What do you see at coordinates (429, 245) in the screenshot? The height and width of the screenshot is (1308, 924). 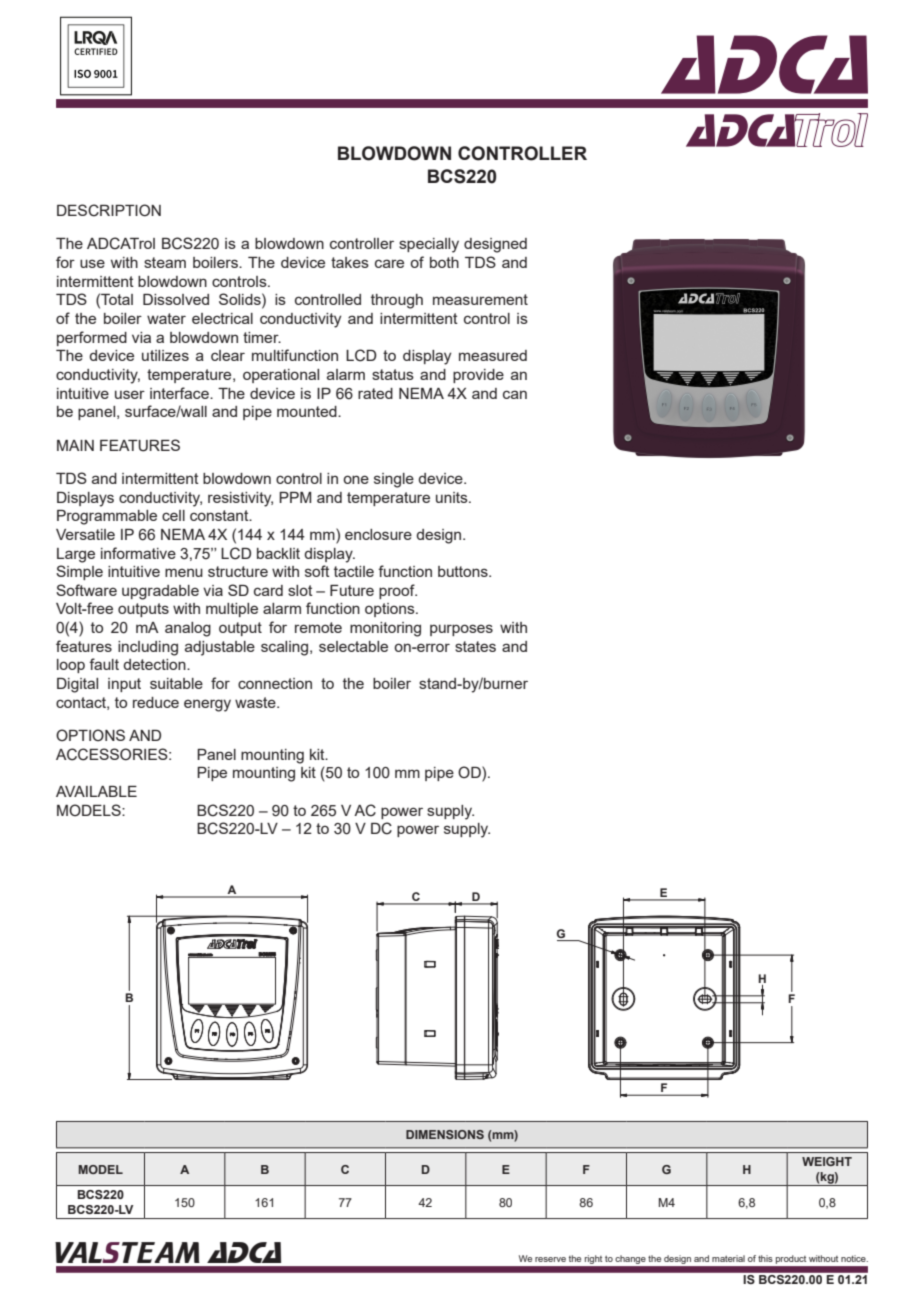 I see `specially` at bounding box center [429, 245].
